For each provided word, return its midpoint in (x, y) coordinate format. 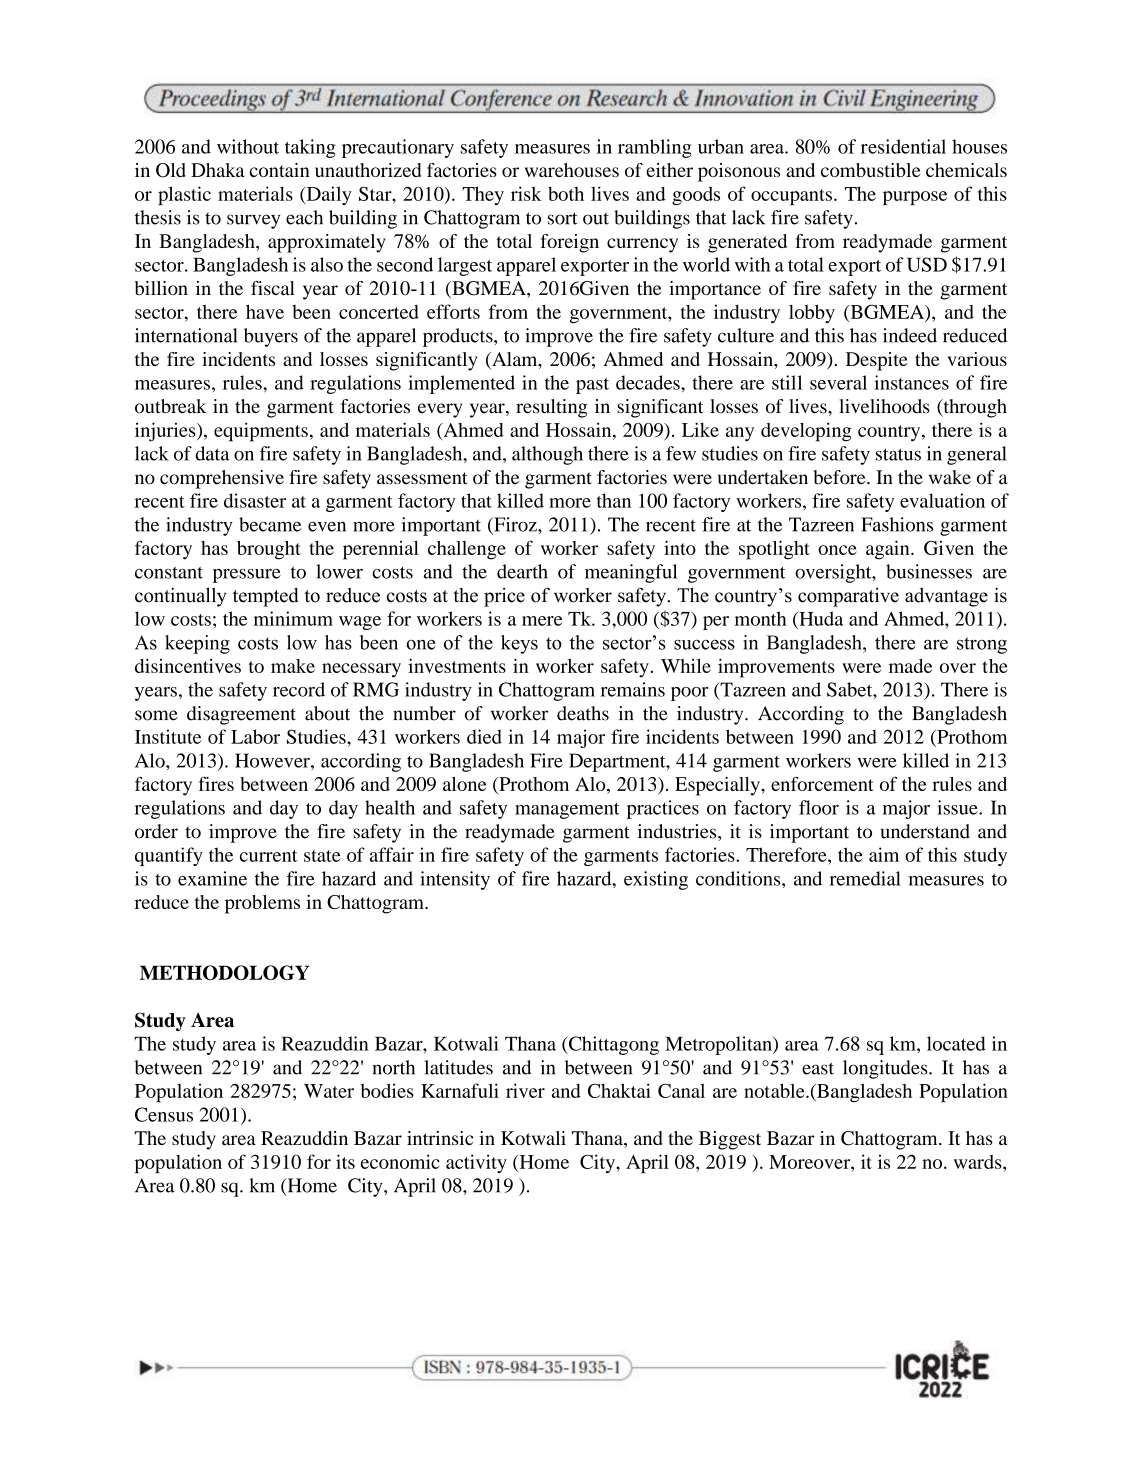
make (293, 666)
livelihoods (884, 406)
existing (656, 880)
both (566, 193)
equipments (261, 432)
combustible (870, 170)
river (525, 1090)
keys (519, 644)
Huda (820, 618)
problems (262, 904)
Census (164, 1114)
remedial (865, 878)
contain (279, 170)
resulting (552, 408)
